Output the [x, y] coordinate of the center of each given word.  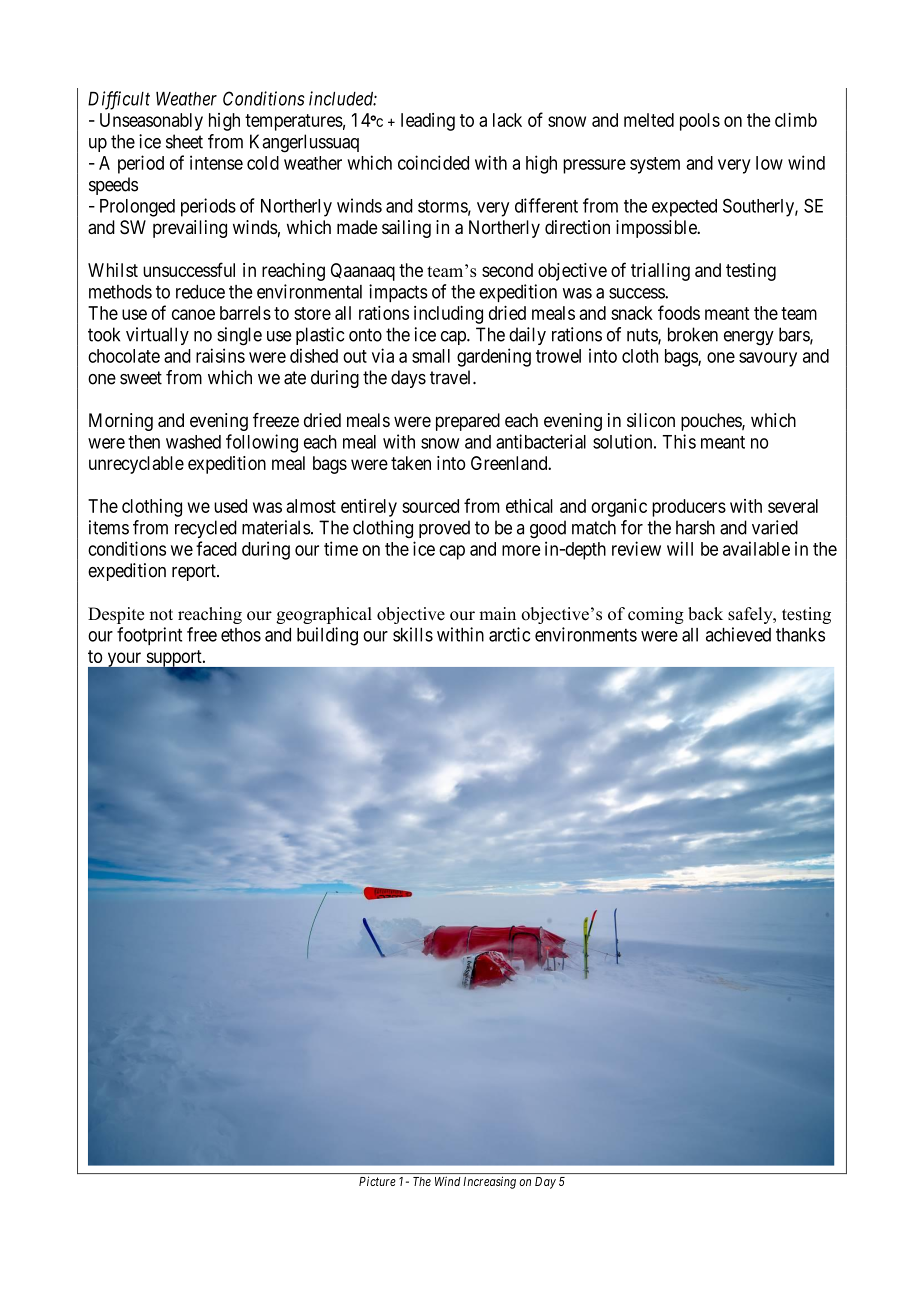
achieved [738, 634]
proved [444, 529]
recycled [206, 529]
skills [413, 634]
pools [700, 122]
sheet [184, 141]
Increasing [490, 1182]
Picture [377, 1181]
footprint [149, 636]
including [448, 315]
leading [428, 122]
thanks [800, 635]
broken [693, 334]
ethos [241, 635]
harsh [695, 527]
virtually [157, 336]
